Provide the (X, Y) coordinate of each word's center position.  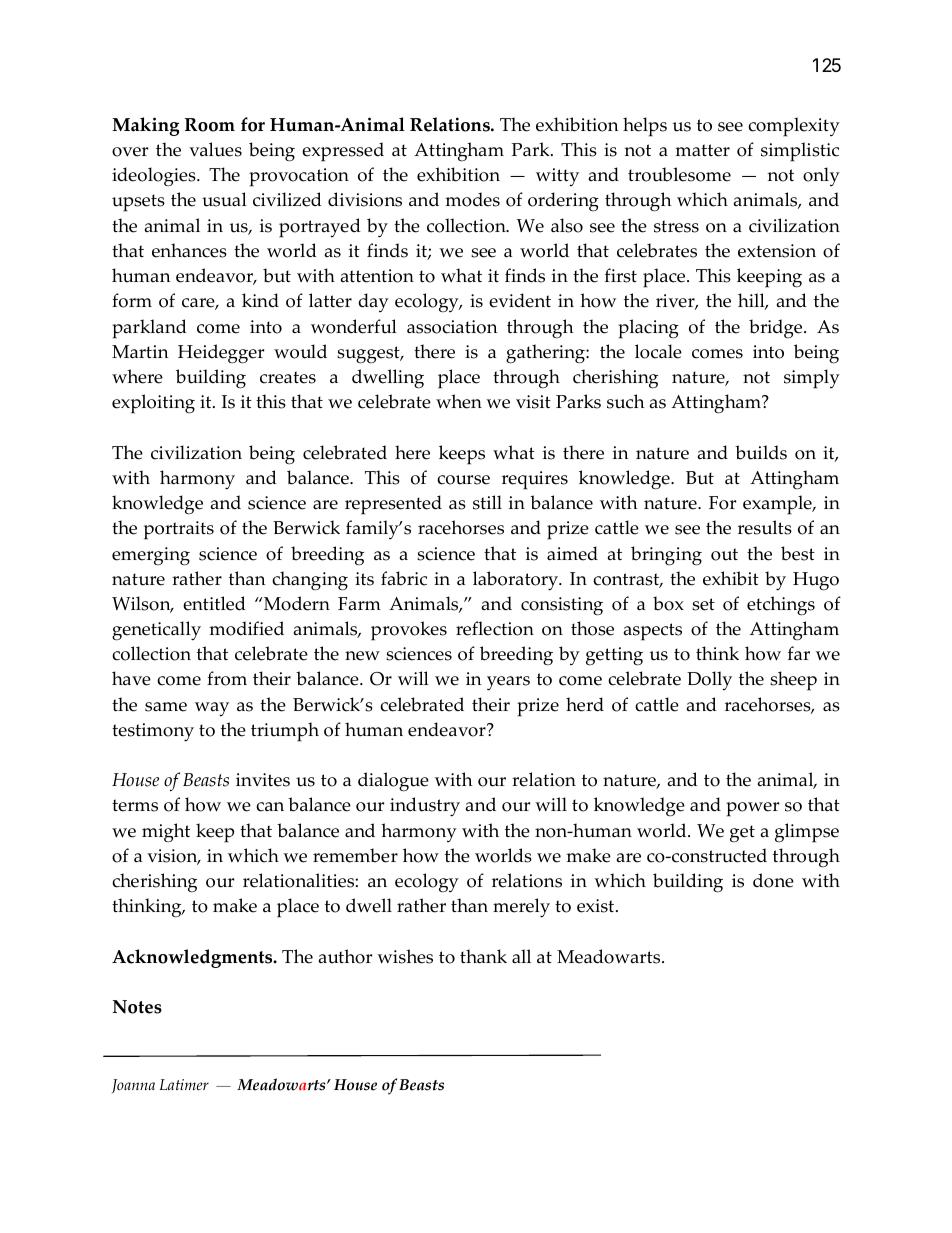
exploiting (153, 404)
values (215, 149)
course (463, 480)
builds (761, 452)
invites (263, 780)
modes (472, 199)
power (752, 809)
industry (425, 807)
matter (702, 150)
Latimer (184, 1085)
